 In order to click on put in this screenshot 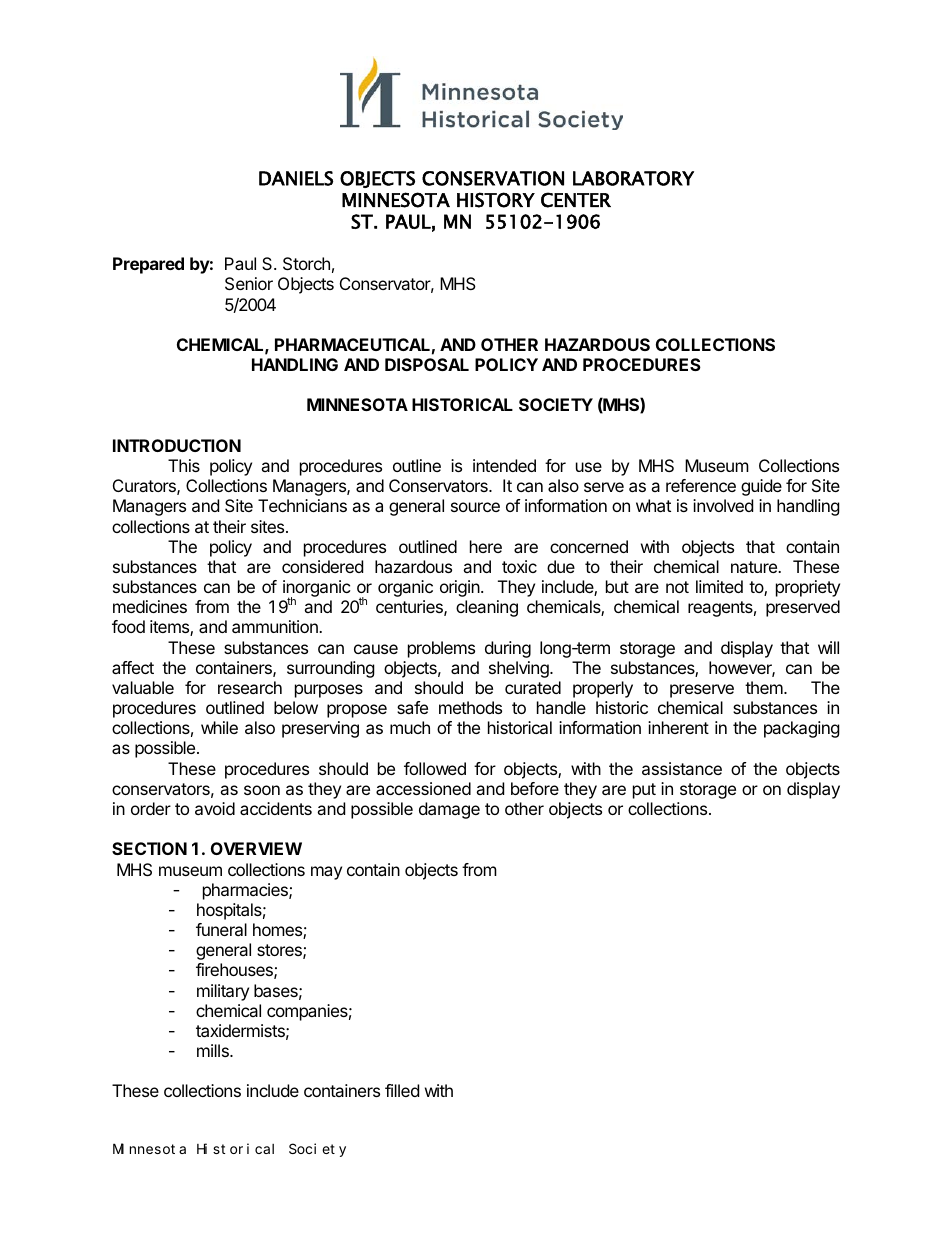, I will do `click(644, 791)`.
